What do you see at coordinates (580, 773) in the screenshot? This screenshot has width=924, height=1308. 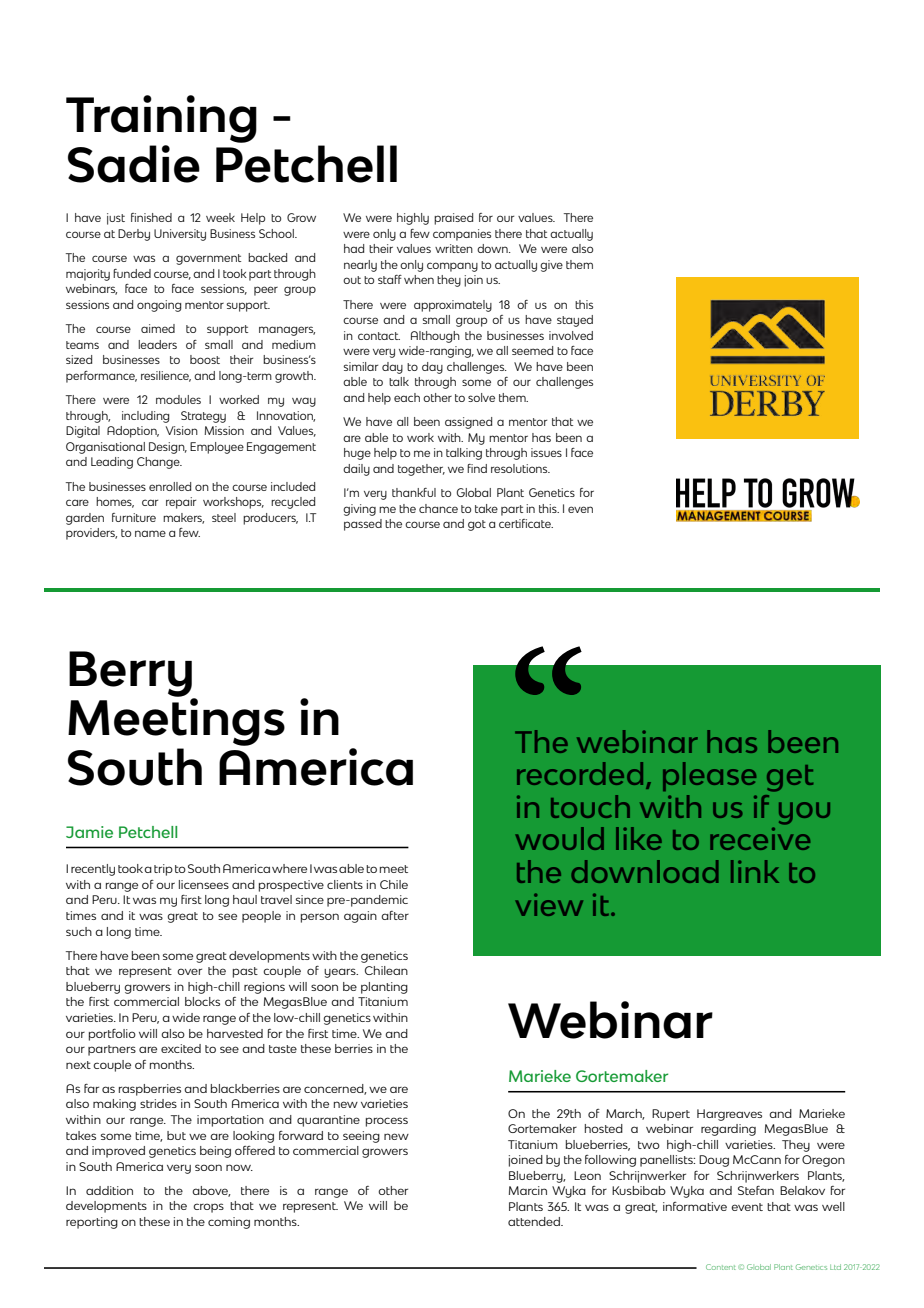 I see `recorded` at bounding box center [580, 773].
